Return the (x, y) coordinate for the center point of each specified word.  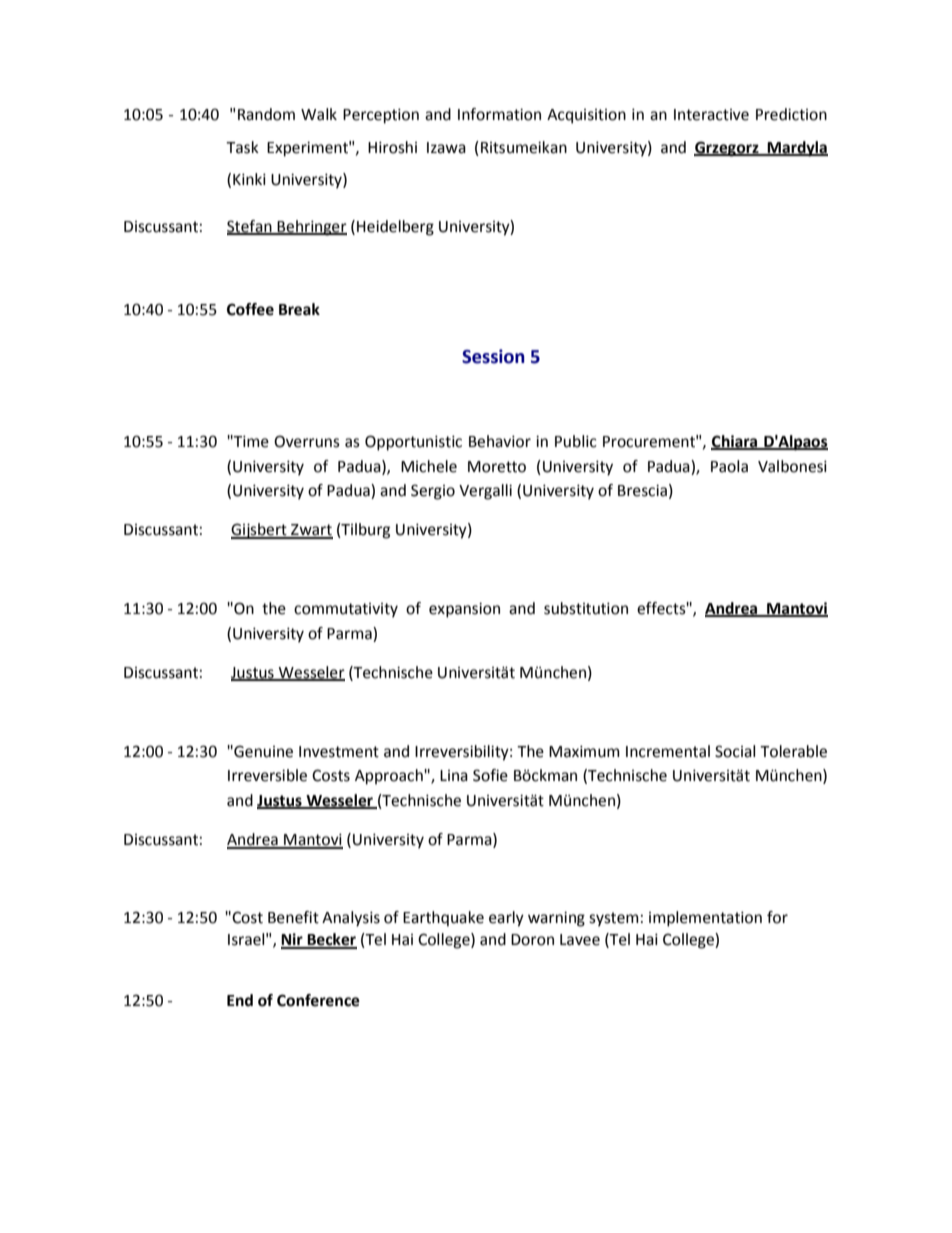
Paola (729, 466)
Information (499, 114)
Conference (318, 1000)
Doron (532, 940)
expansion (464, 610)
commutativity (346, 610)
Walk (319, 114)
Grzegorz (727, 149)
